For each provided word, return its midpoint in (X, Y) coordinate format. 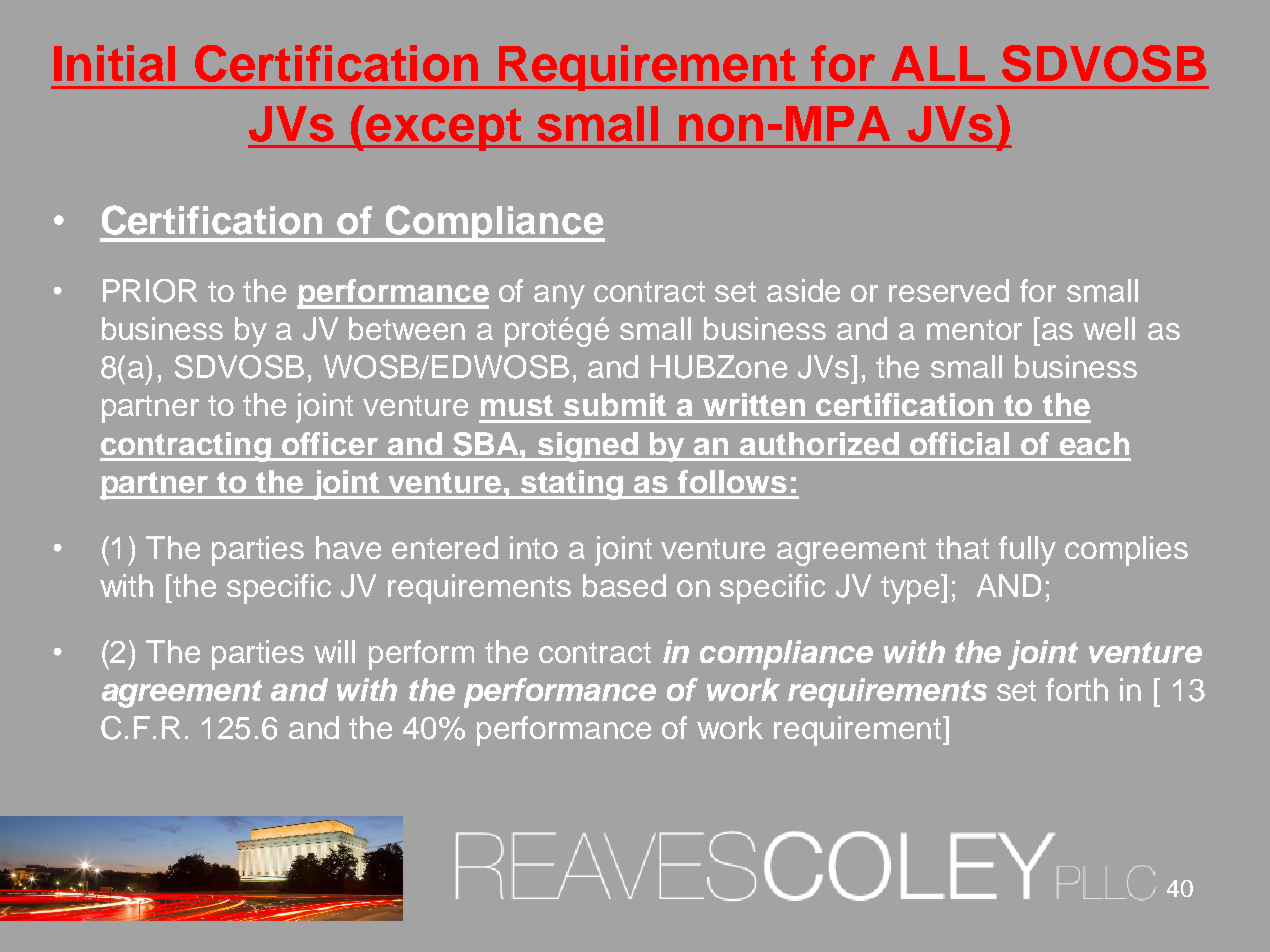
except (443, 129)
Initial (114, 63)
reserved (949, 290)
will (334, 651)
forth (1077, 689)
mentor (974, 329)
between (407, 328)
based (624, 585)
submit (615, 404)
